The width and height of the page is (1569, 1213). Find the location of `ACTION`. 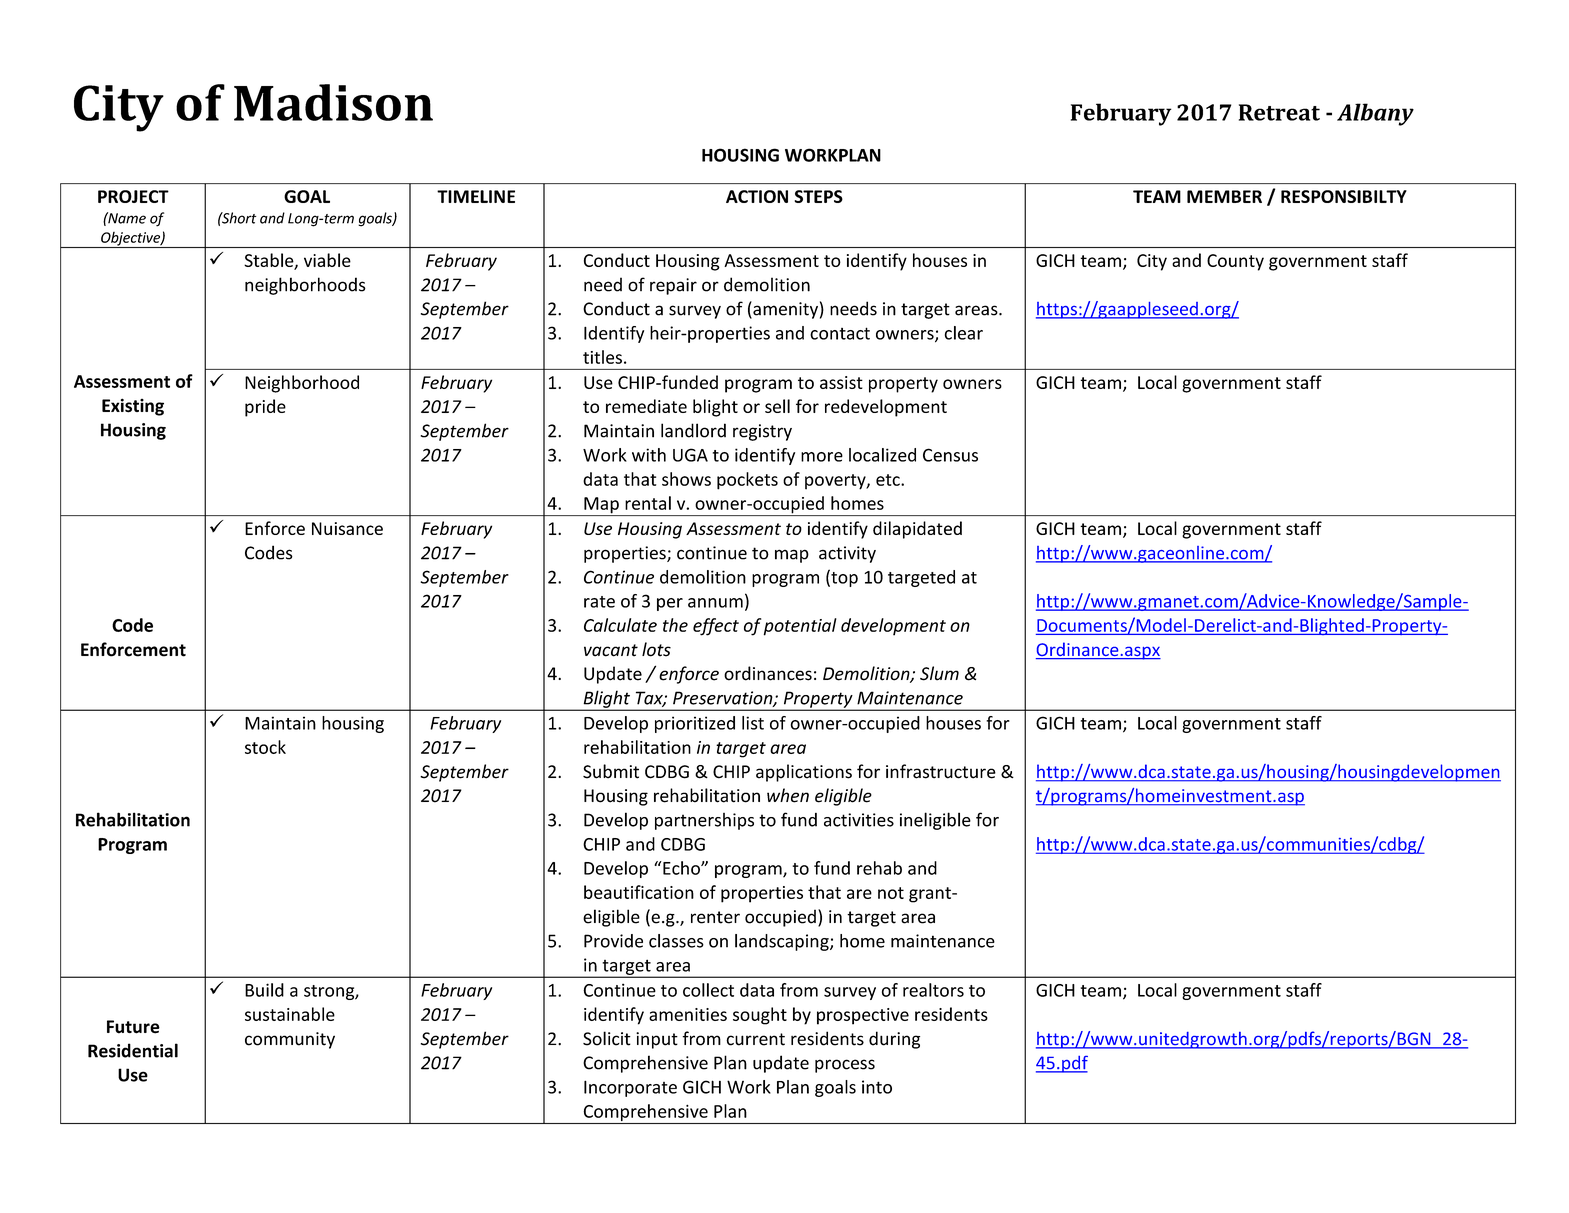

ACTION is located at coordinates (757, 196).
